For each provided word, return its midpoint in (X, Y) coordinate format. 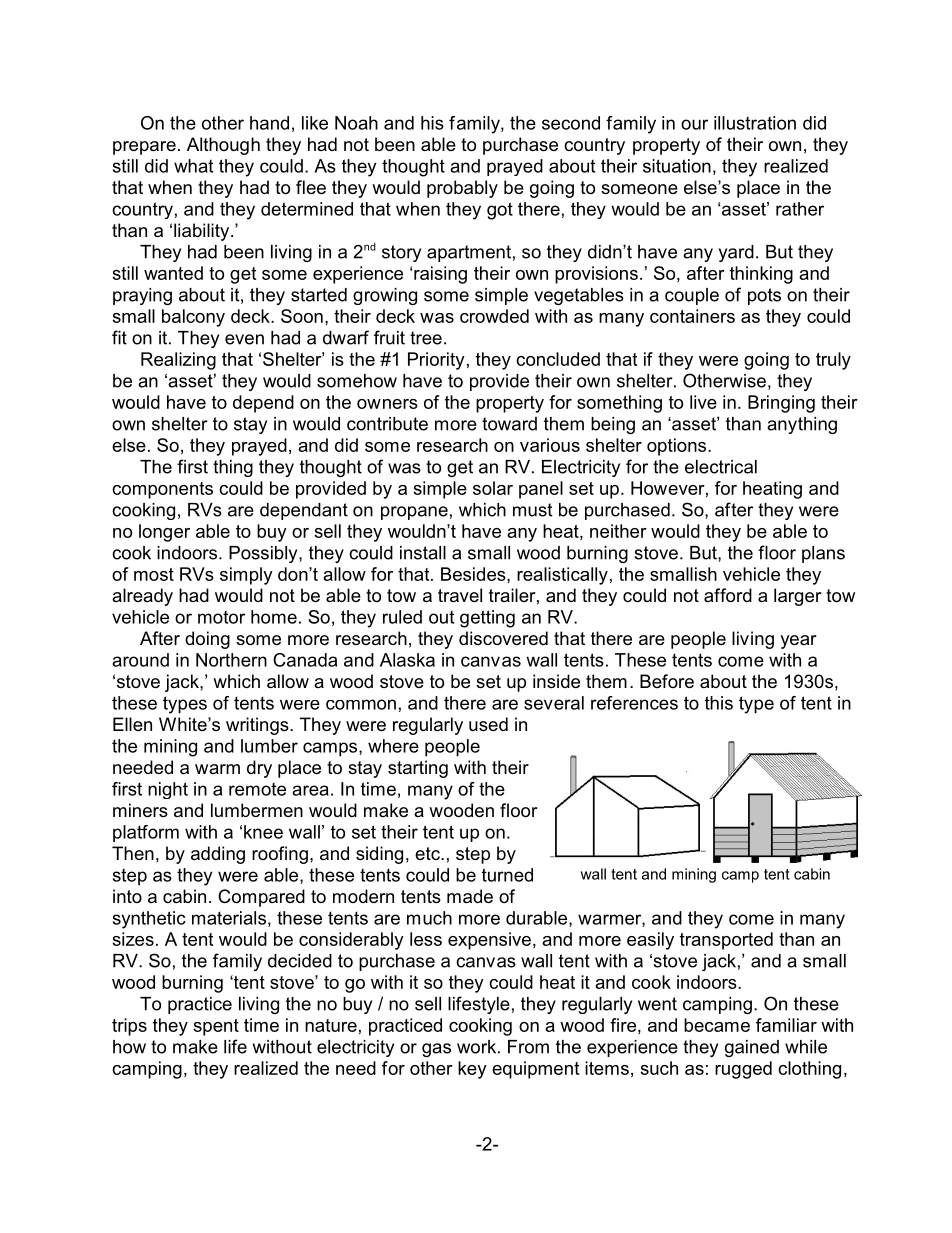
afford (728, 595)
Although (223, 146)
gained (752, 1048)
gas (436, 1050)
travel (460, 595)
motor (221, 617)
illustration (755, 123)
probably (462, 189)
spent (216, 1027)
